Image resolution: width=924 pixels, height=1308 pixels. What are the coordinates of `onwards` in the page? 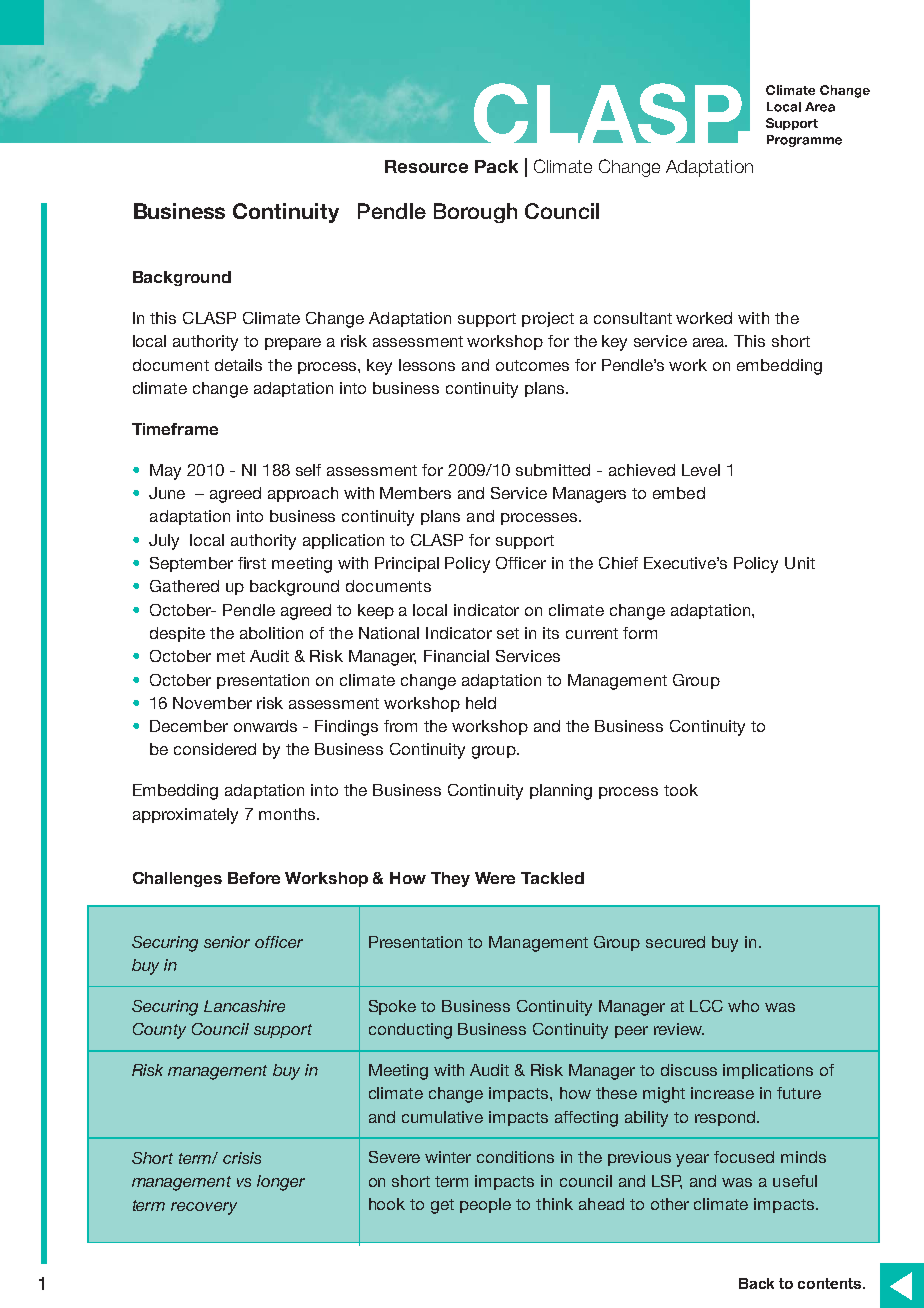 It's located at (265, 726).
